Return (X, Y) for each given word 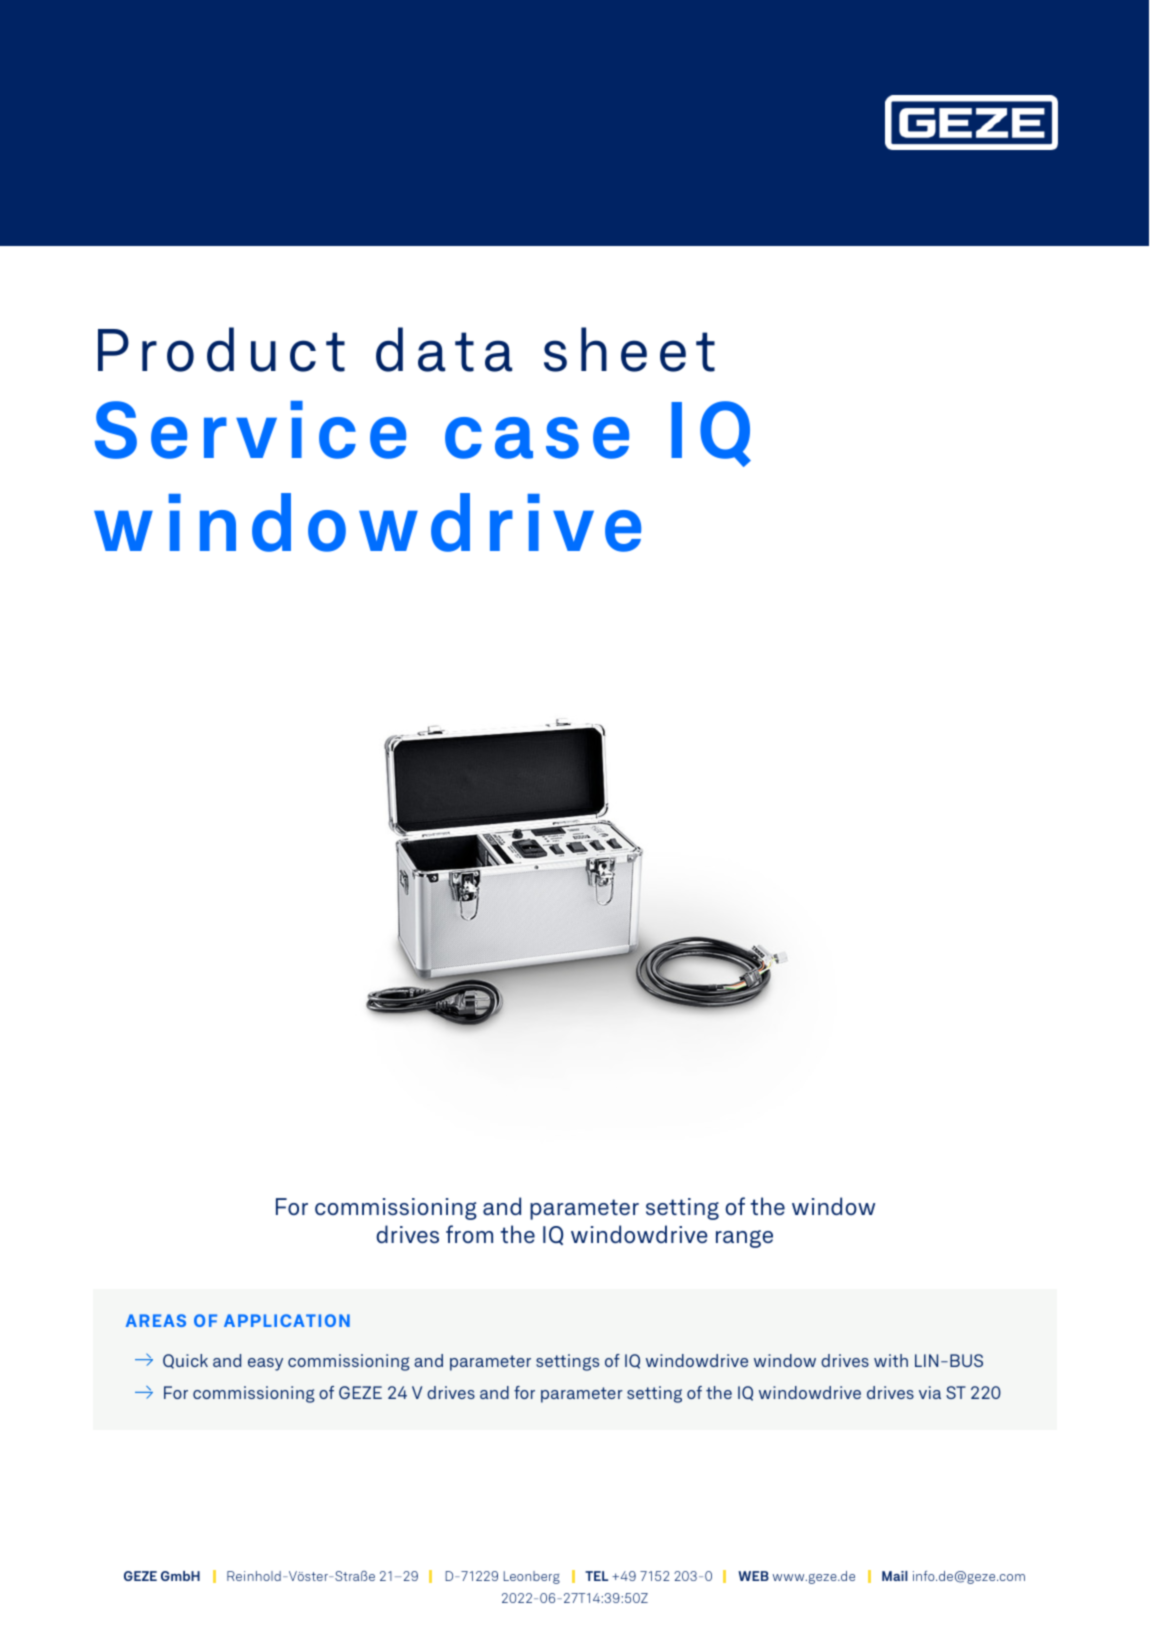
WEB (753, 1576)
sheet (629, 349)
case (537, 438)
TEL (596, 1576)
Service (250, 430)
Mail (895, 1576)
